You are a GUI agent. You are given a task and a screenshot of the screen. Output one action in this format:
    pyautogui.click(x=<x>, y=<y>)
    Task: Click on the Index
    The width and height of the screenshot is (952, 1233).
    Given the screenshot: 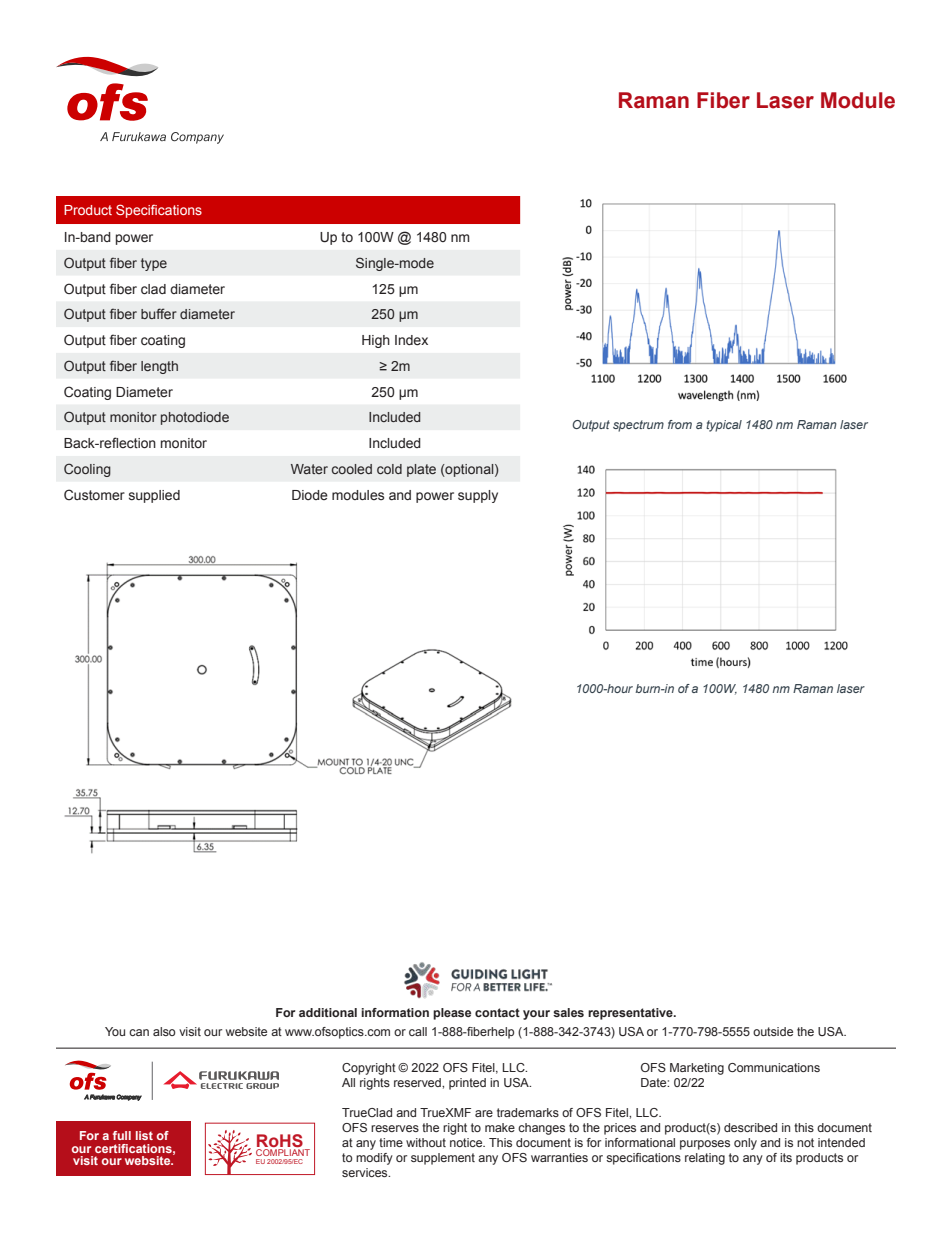 What is the action you would take?
    pyautogui.click(x=411, y=340)
